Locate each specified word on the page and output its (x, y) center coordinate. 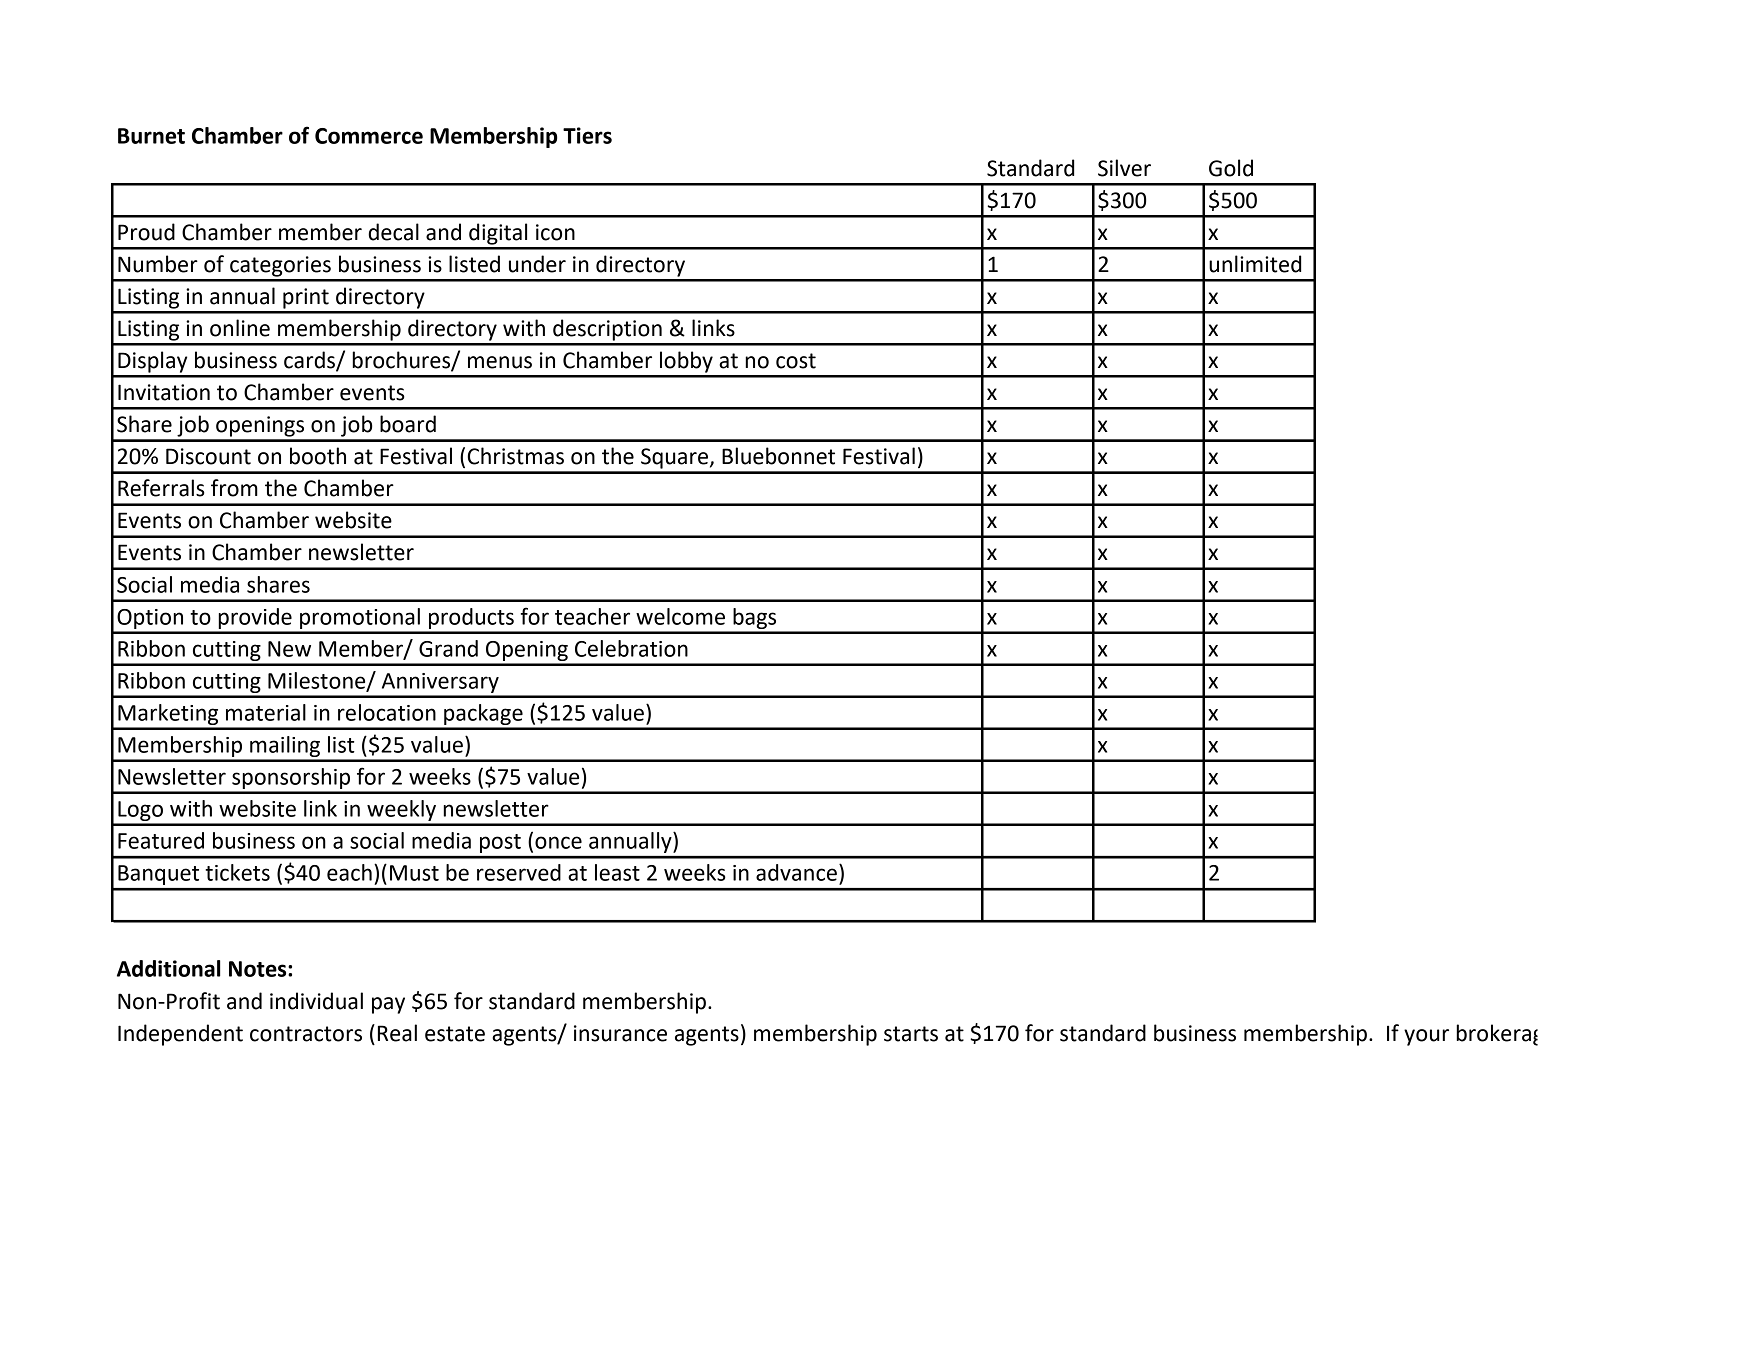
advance (796, 872)
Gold (1231, 168)
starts (911, 1034)
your (1426, 1037)
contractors (306, 1034)
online (240, 328)
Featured (161, 840)
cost (796, 361)
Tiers (587, 135)
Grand (448, 648)
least (617, 872)
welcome (680, 616)
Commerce (369, 136)
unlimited (1255, 264)
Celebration (631, 648)
